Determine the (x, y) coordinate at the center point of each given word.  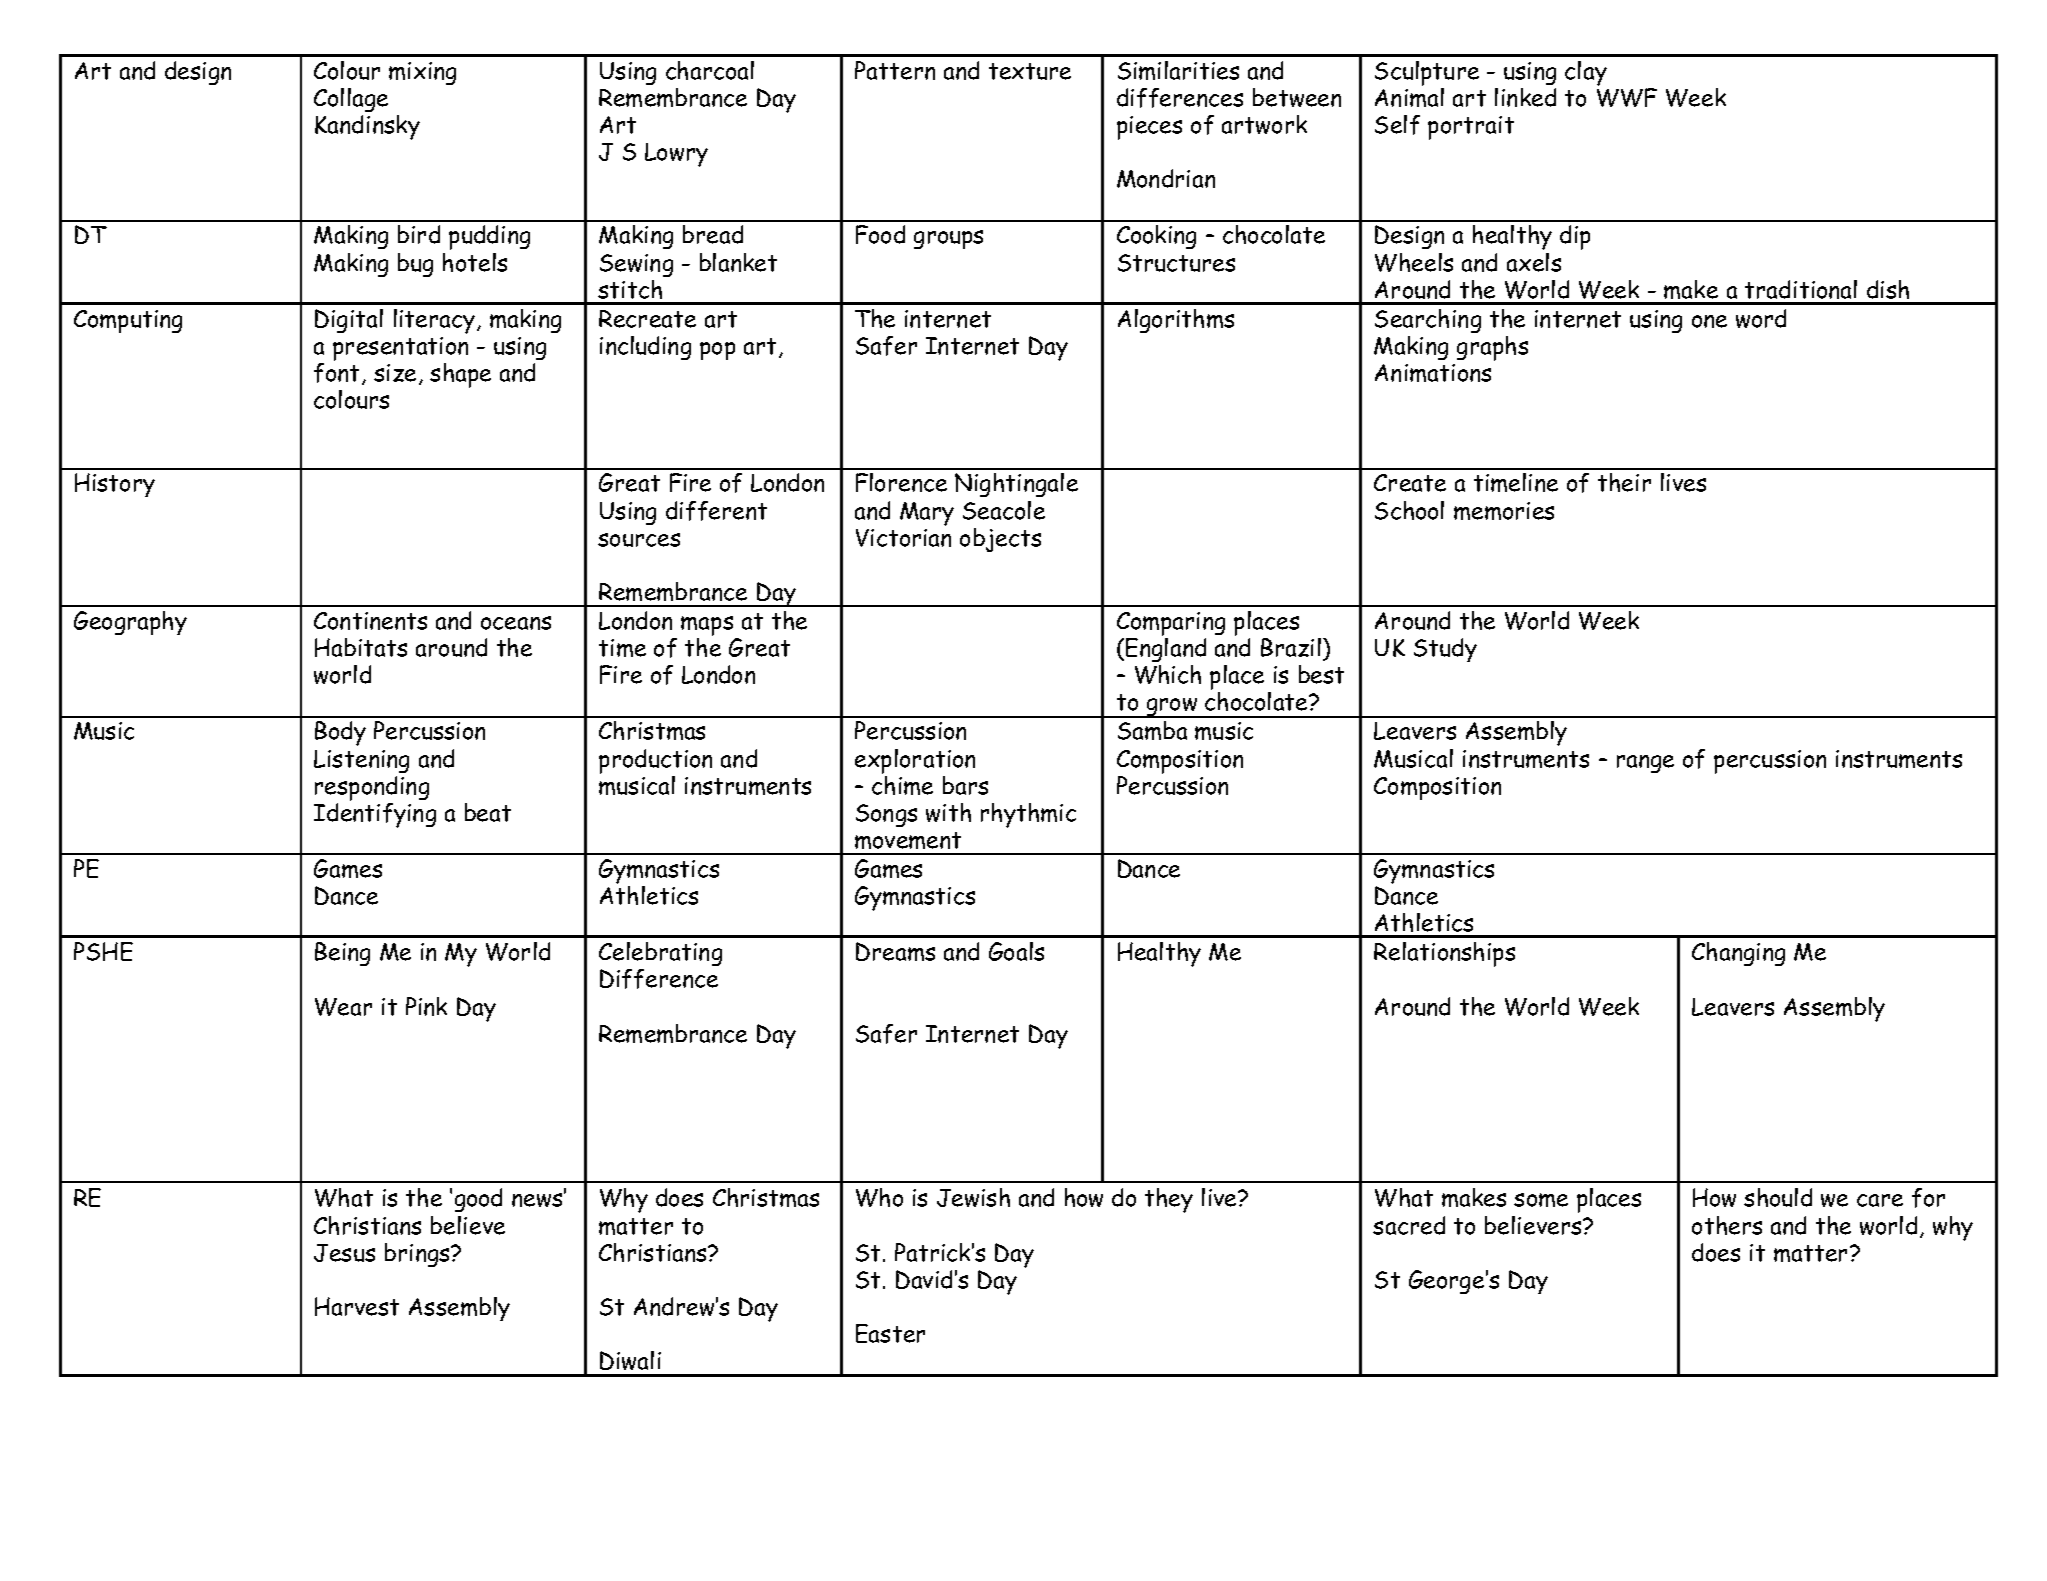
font (338, 374)
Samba (1152, 730)
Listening (361, 761)
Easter (890, 1333)
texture (1030, 71)
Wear (343, 1007)
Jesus (344, 1253)
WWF (1627, 97)
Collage (351, 100)
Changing (1738, 954)
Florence (901, 482)
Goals (1016, 951)
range (1645, 764)
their (1624, 482)
